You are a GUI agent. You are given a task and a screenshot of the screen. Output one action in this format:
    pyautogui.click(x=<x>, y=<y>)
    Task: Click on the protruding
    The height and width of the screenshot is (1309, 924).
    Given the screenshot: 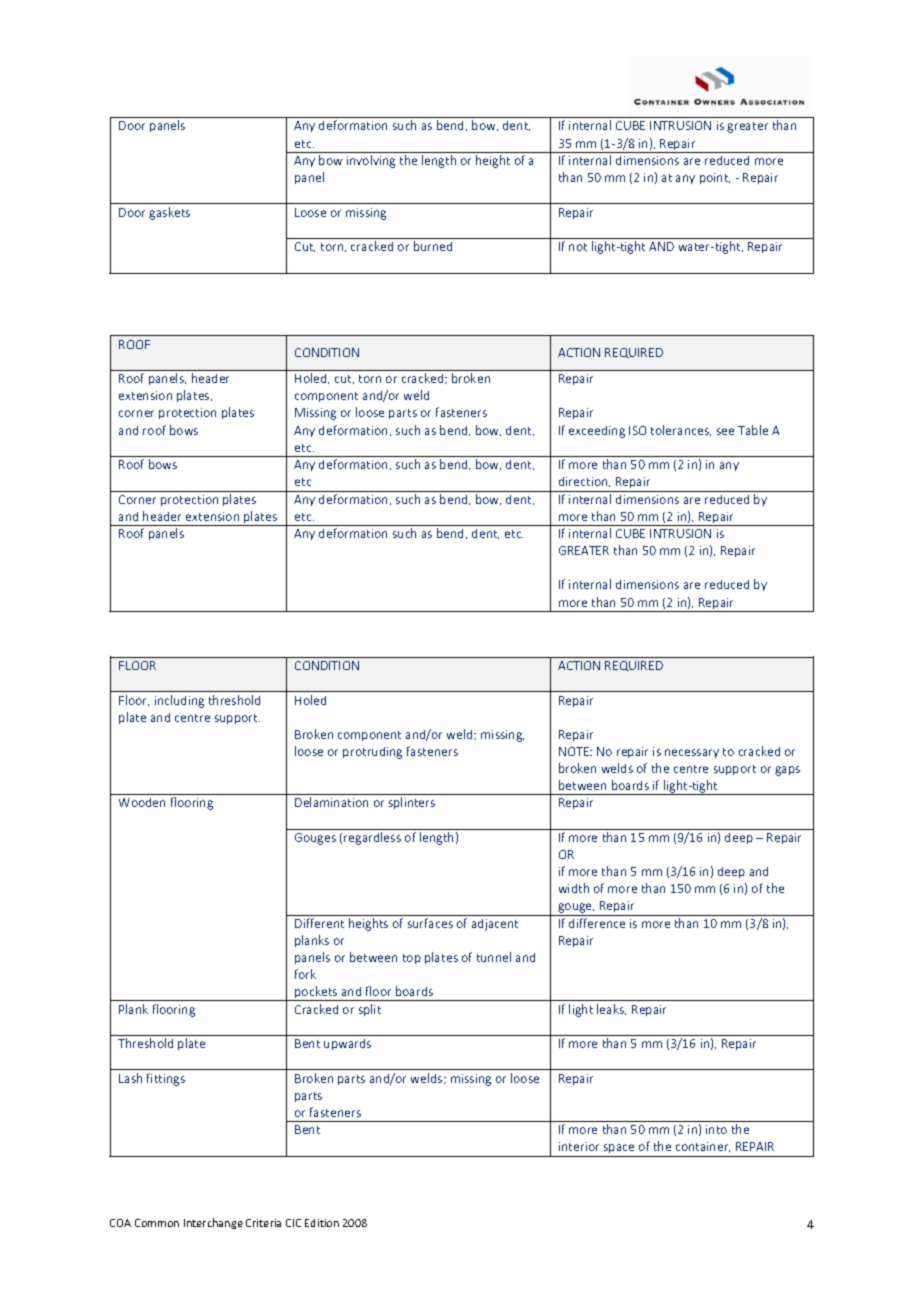 What is the action you would take?
    pyautogui.click(x=372, y=753)
